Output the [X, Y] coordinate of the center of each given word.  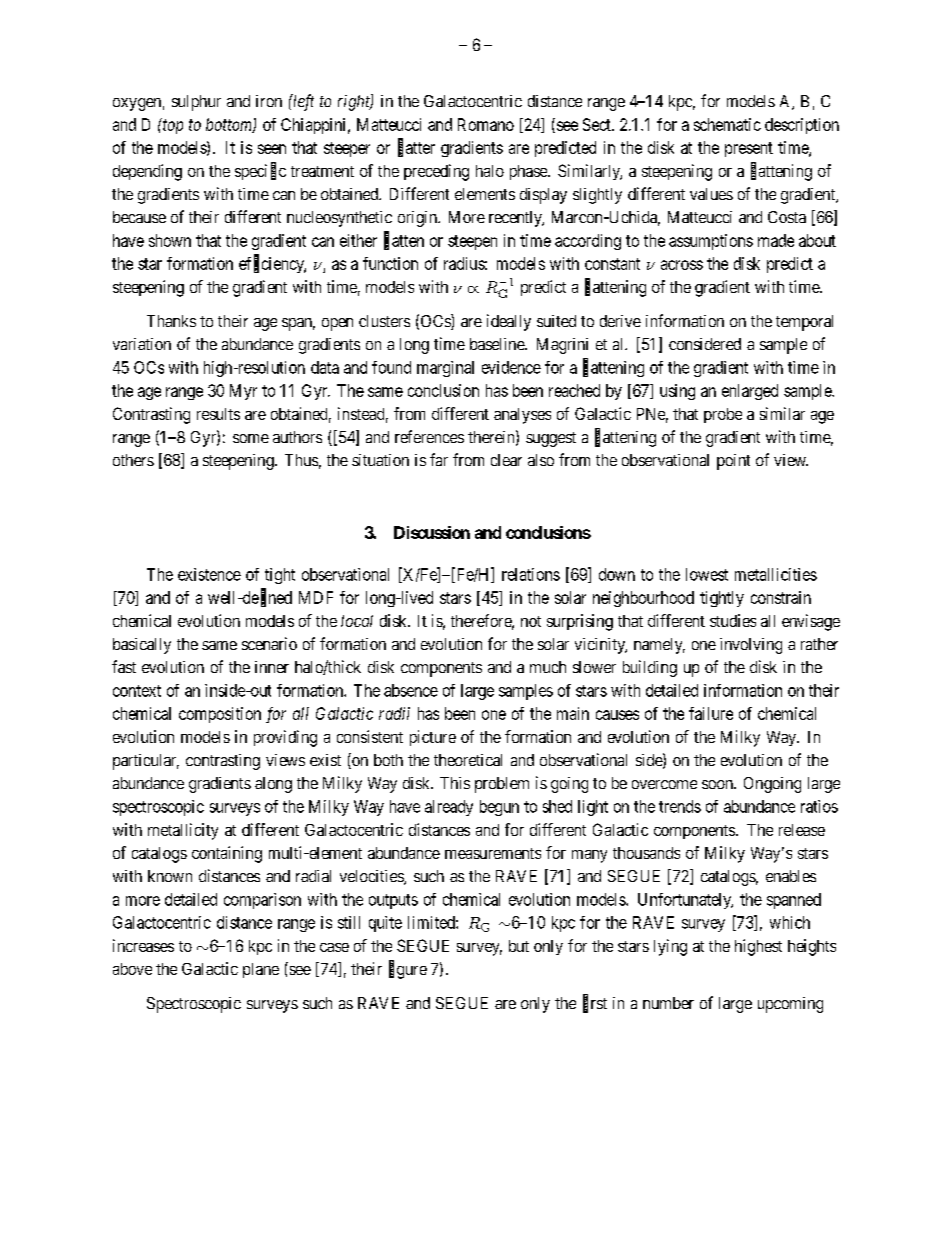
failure [711, 713]
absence [411, 690]
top [173, 126]
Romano [486, 124]
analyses [522, 416]
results [218, 414]
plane [261, 970]
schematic [727, 124]
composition [220, 715]
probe [723, 415]
